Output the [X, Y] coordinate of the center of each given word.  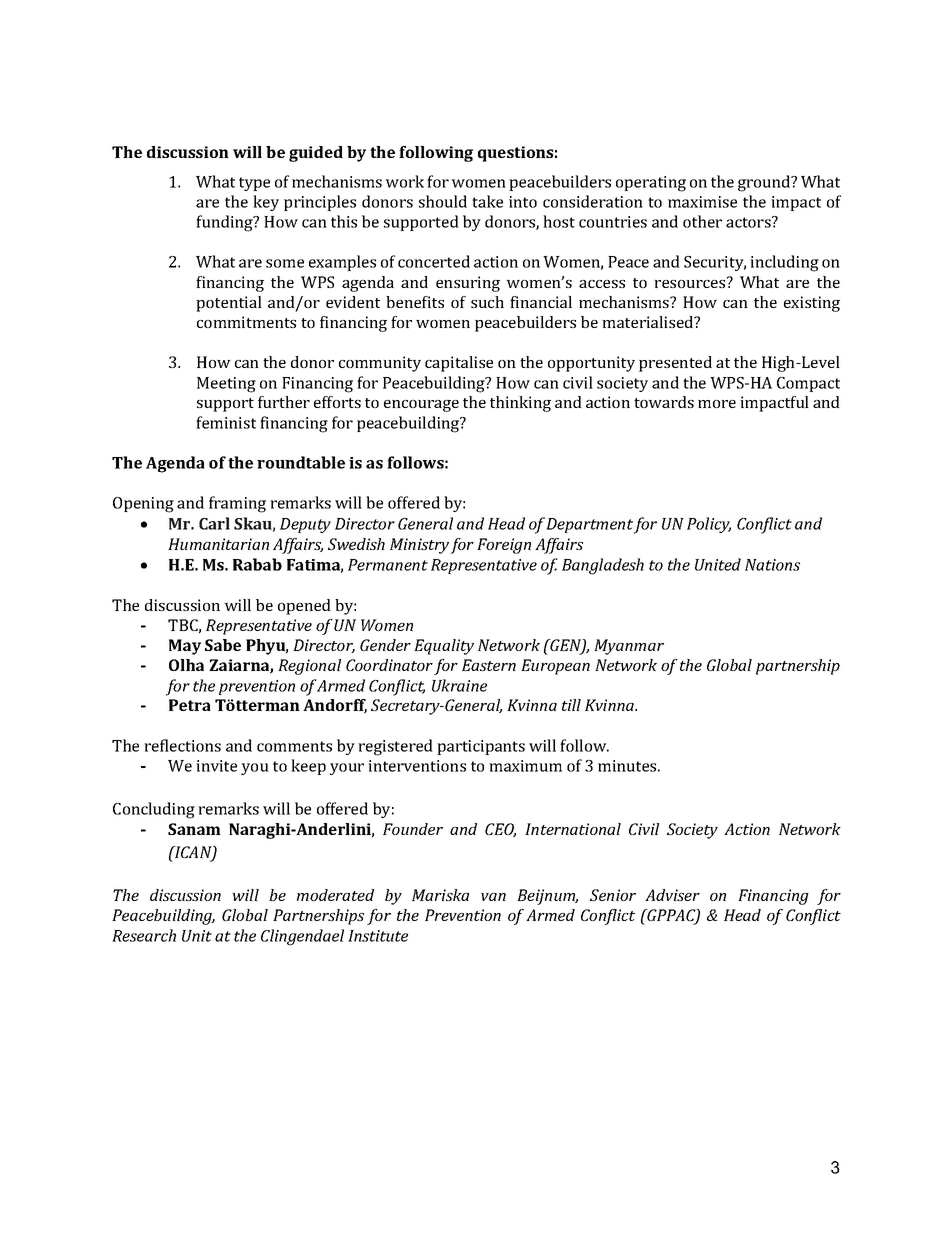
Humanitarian [218, 544]
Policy [709, 525]
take [487, 201]
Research [144, 935]
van [493, 897]
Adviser [672, 895]
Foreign [504, 546]
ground [765, 183]
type [254, 184]
